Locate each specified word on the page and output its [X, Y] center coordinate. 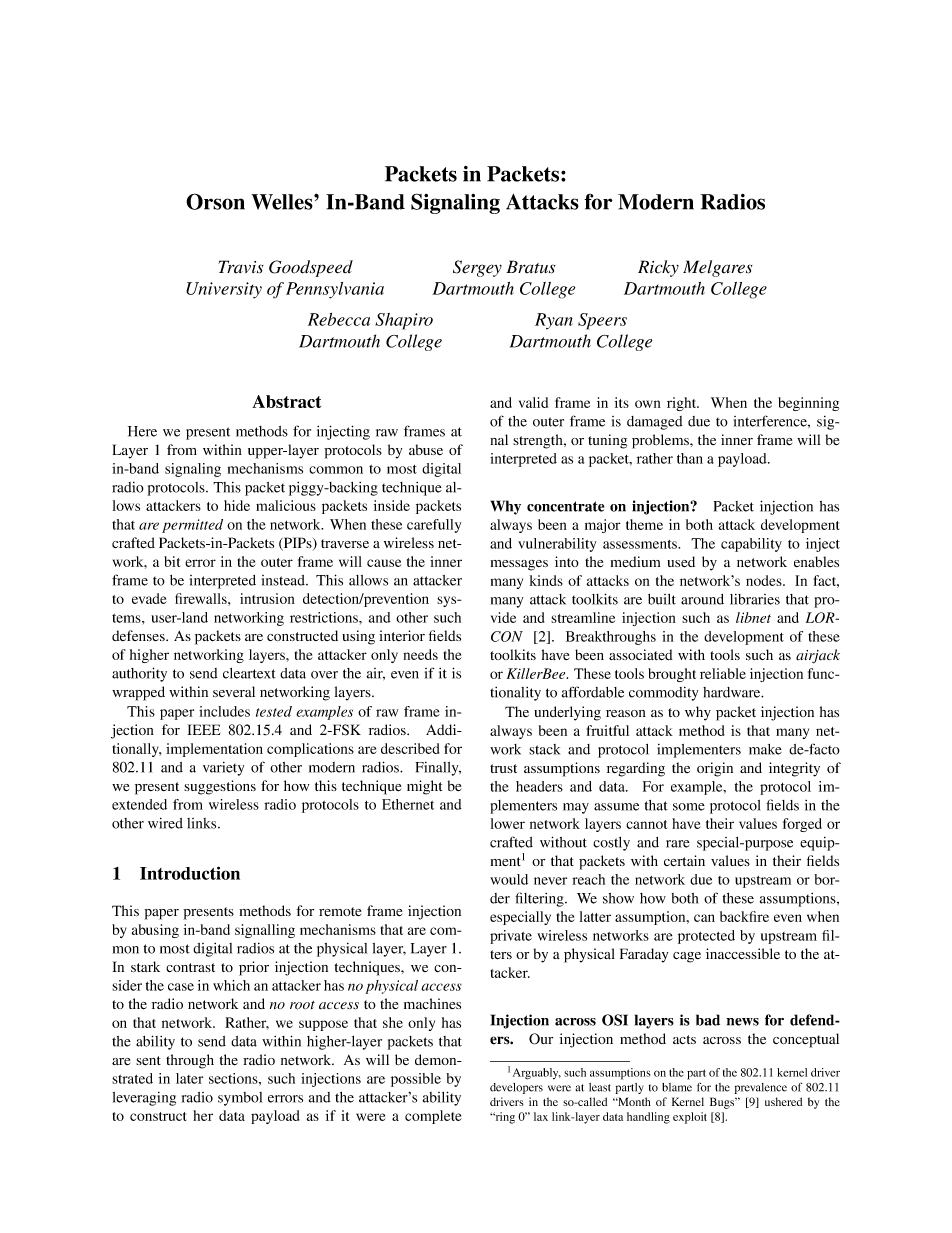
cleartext [249, 673]
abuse [426, 449]
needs [420, 654]
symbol [240, 1099]
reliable [723, 673]
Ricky [658, 268]
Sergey [477, 268]
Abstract [286, 401]
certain [684, 861]
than [690, 458]
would [509, 879]
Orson [215, 201]
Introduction [190, 873]
